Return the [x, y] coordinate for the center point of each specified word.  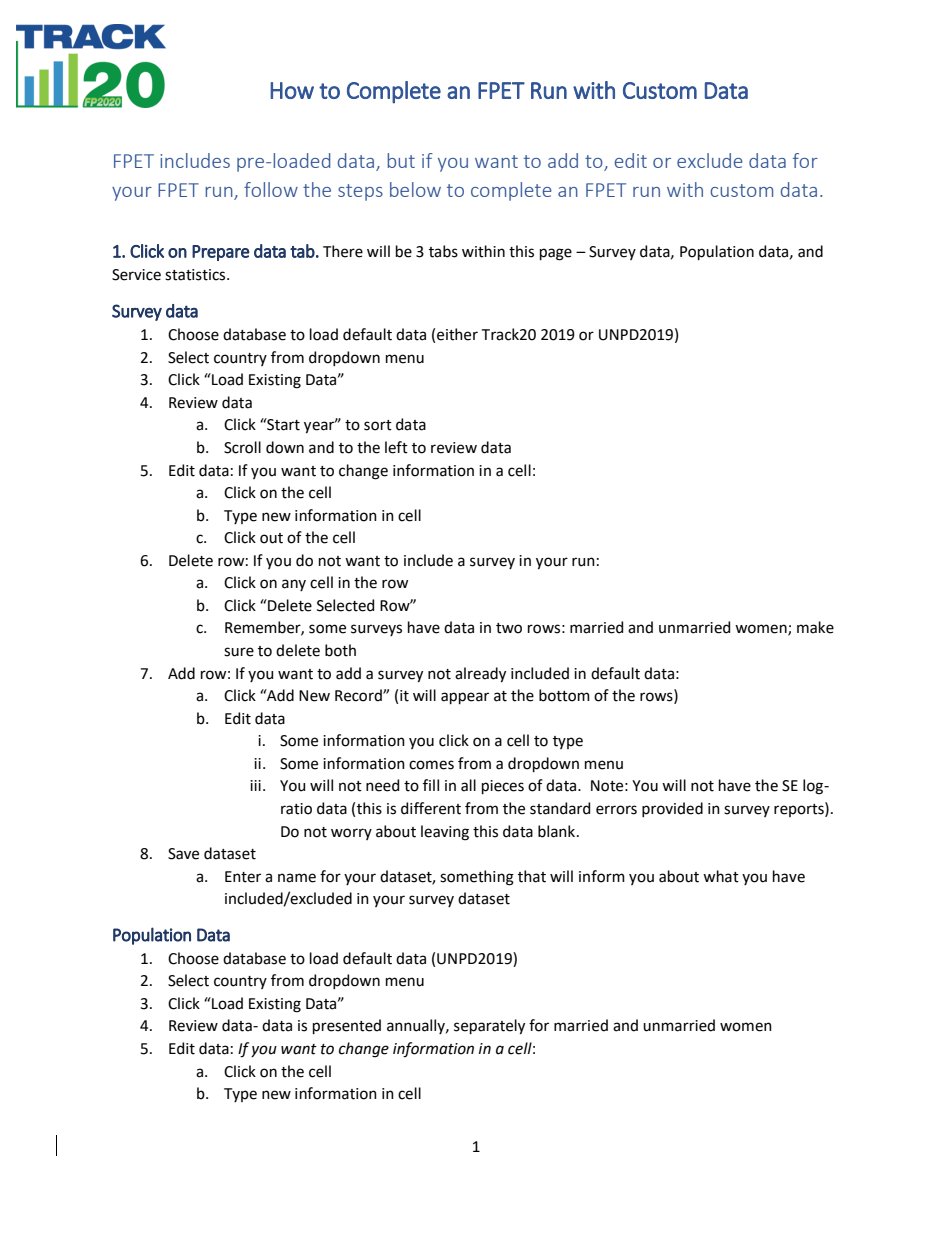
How [292, 90]
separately [489, 1027]
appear [465, 698]
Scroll [242, 447]
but [401, 160]
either [457, 334]
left [396, 447]
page [556, 254]
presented [347, 1026]
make [815, 627]
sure [239, 652]
